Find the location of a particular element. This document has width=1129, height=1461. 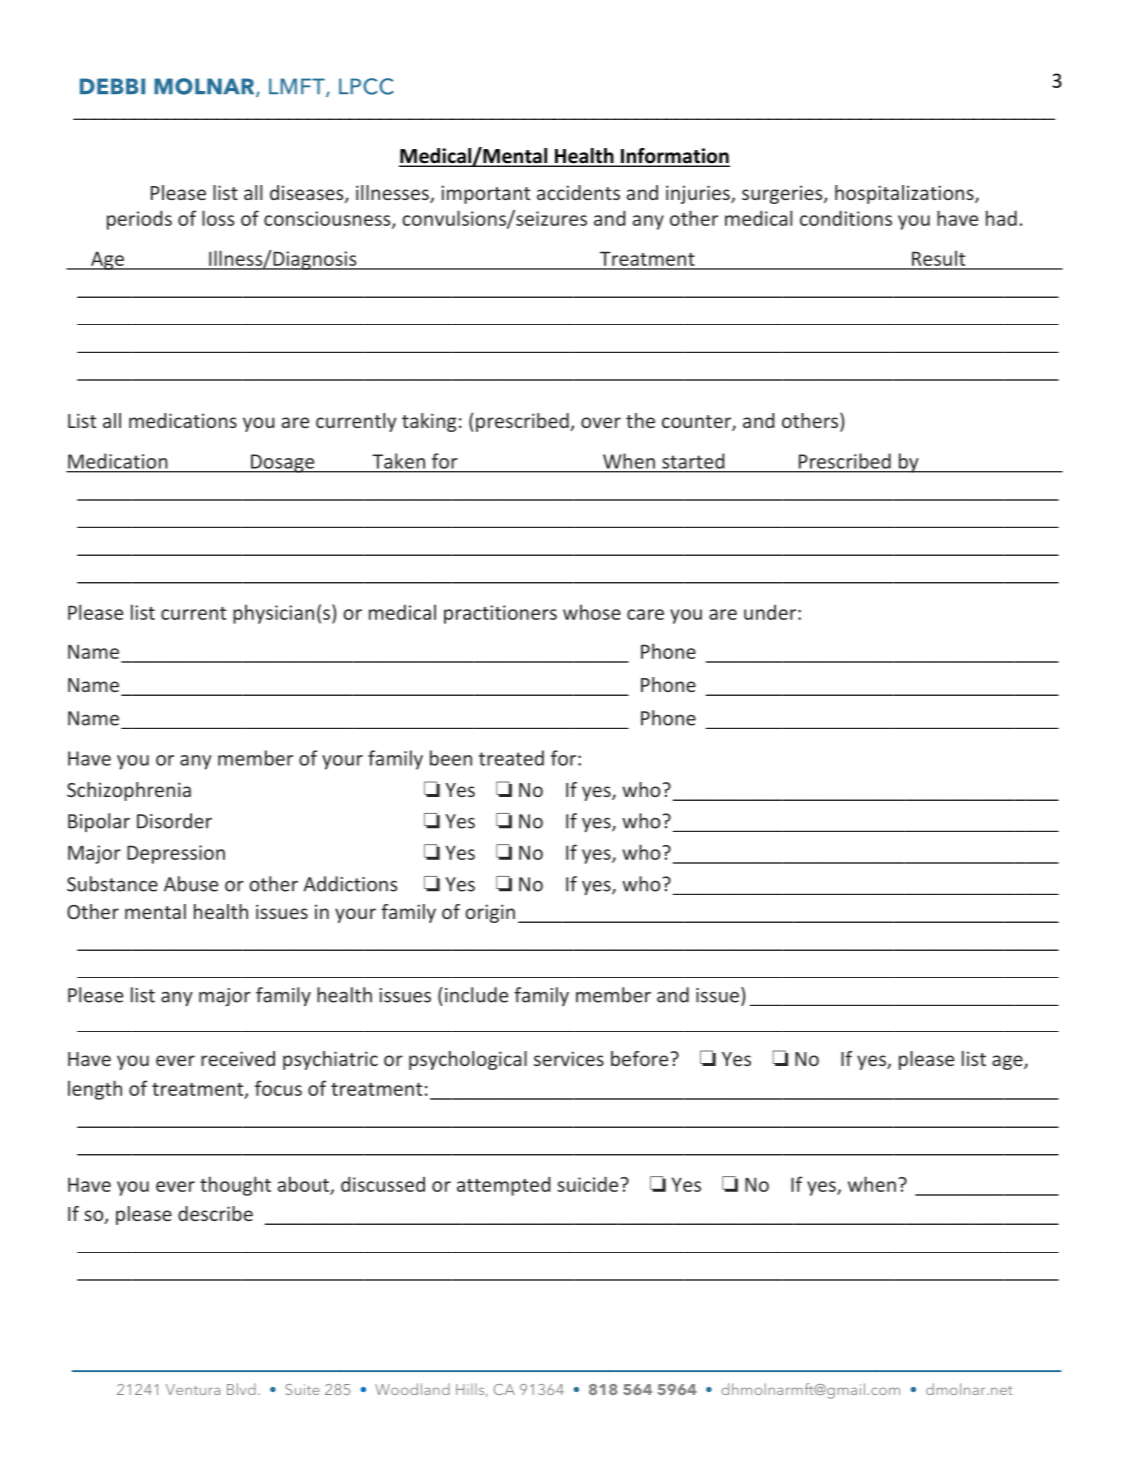

care is located at coordinates (645, 614).
